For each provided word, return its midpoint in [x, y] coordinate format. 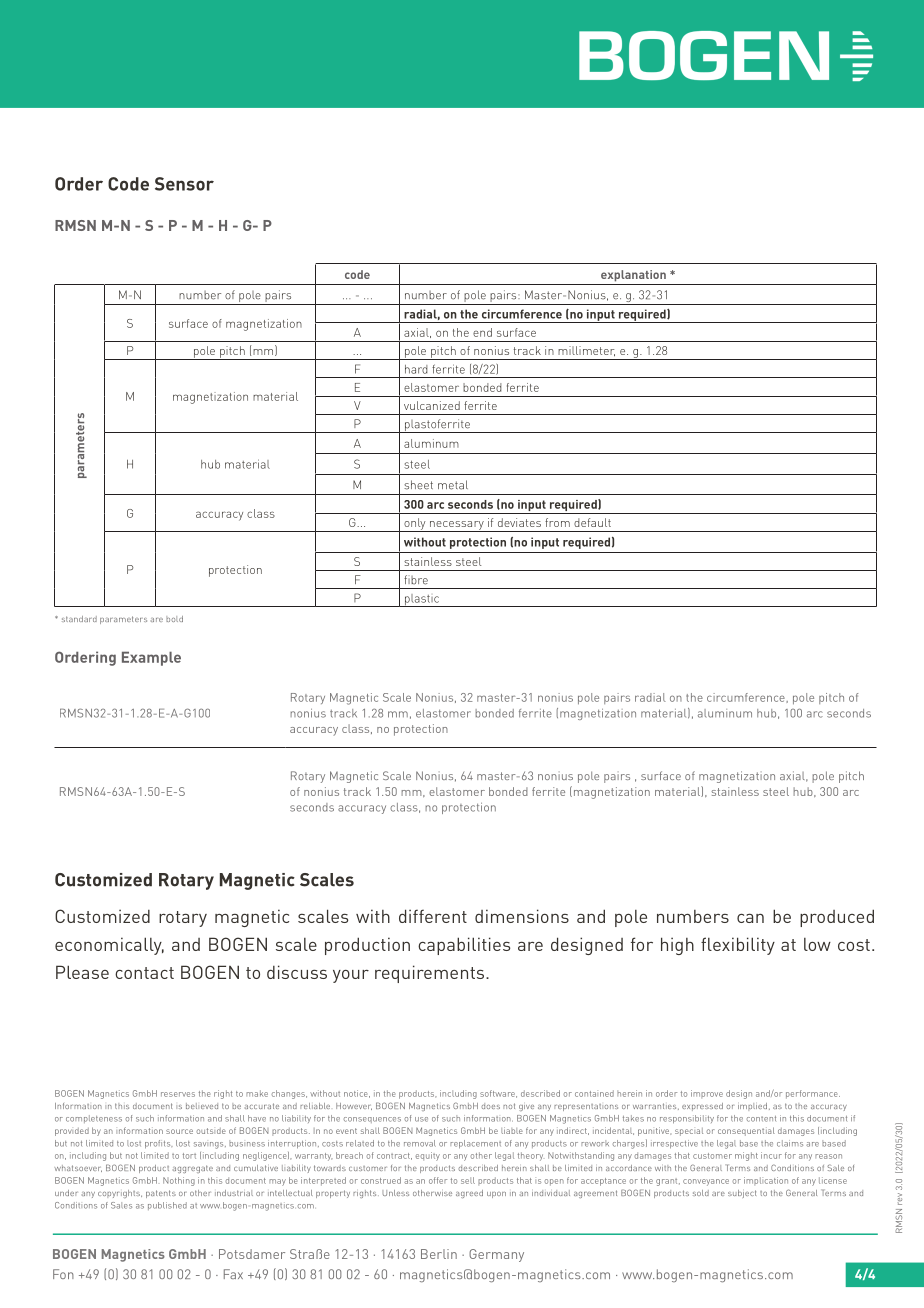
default [592, 522]
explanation [633, 276]
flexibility [738, 946]
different [433, 916]
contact [144, 973]
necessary [457, 526]
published [167, 1206]
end [482, 332]
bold [174, 619]
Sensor [184, 184]
